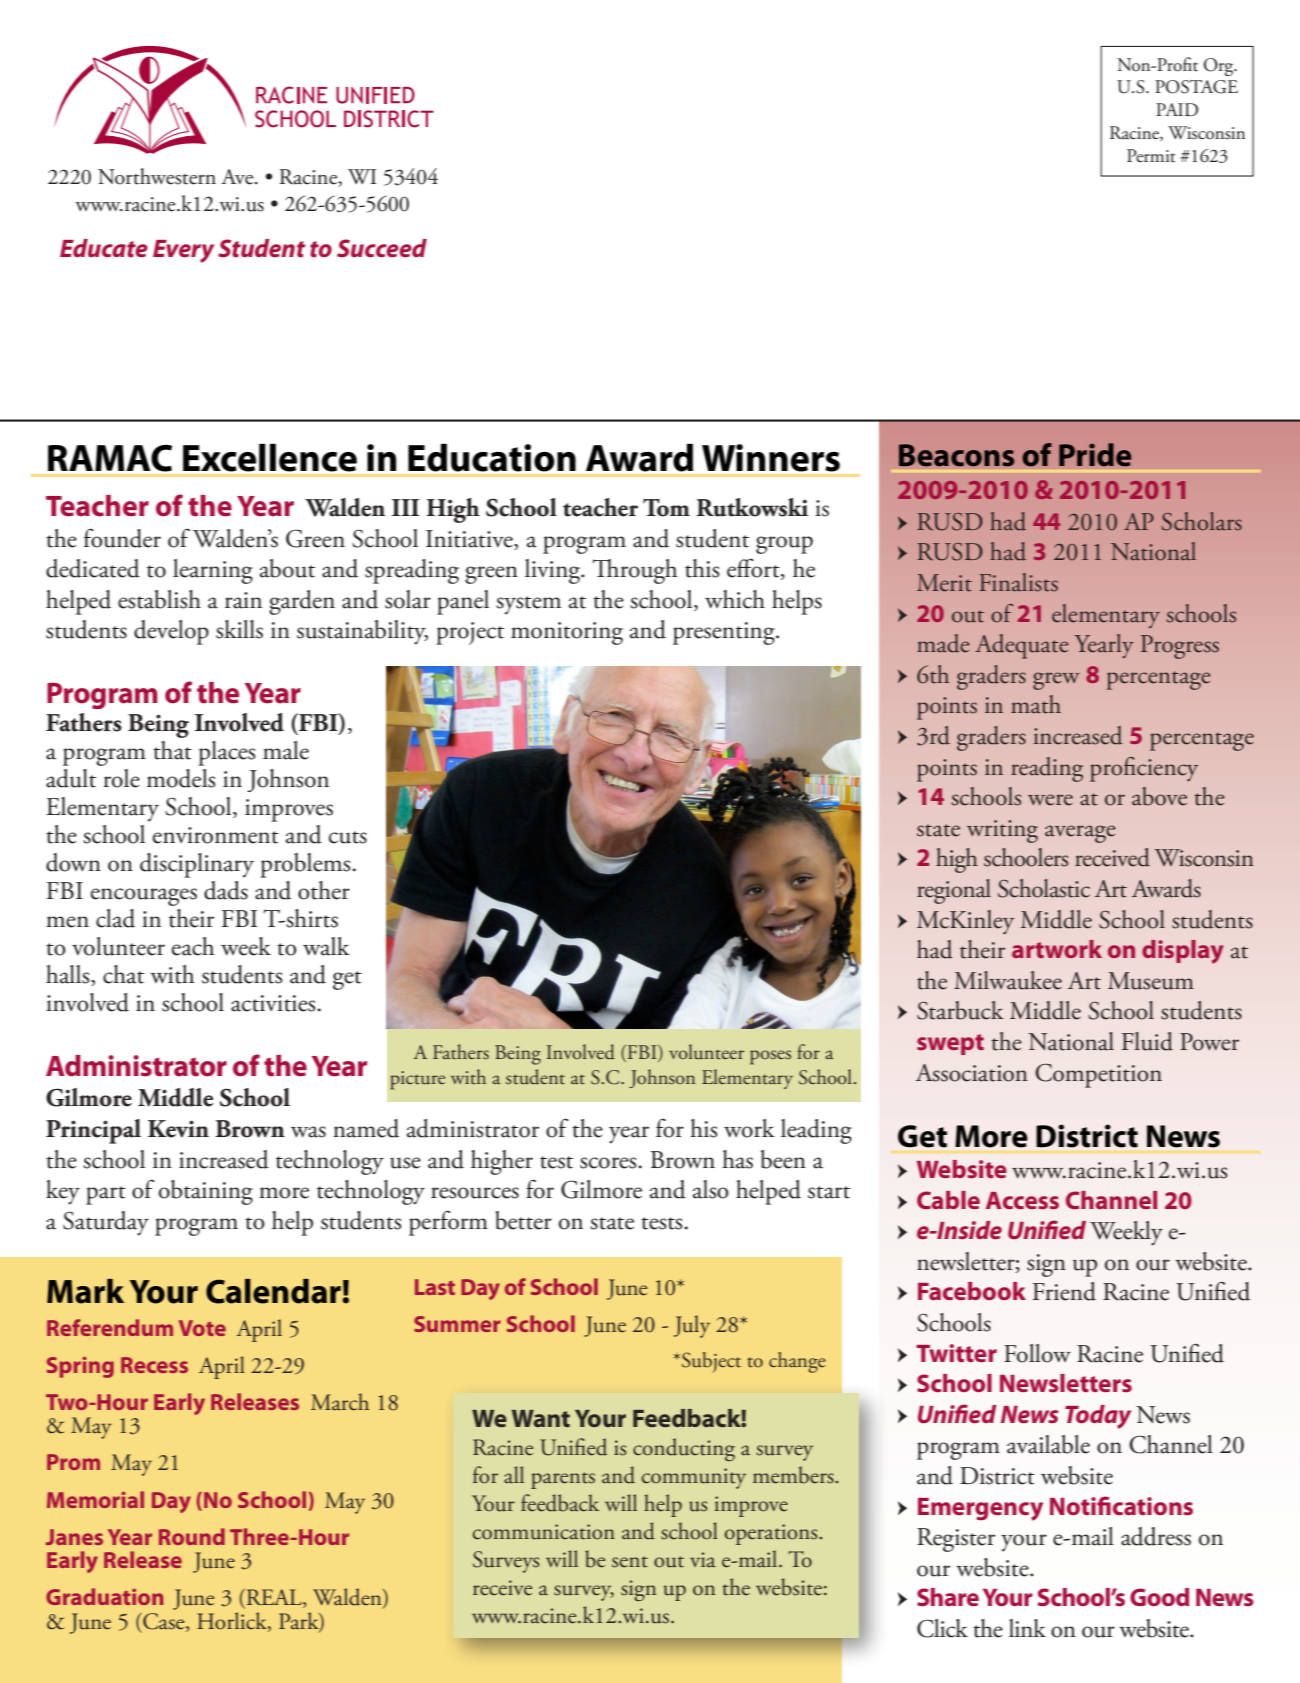  What do you see at coordinates (157, 176) in the screenshot?
I see `Northwestern` at bounding box center [157, 176].
